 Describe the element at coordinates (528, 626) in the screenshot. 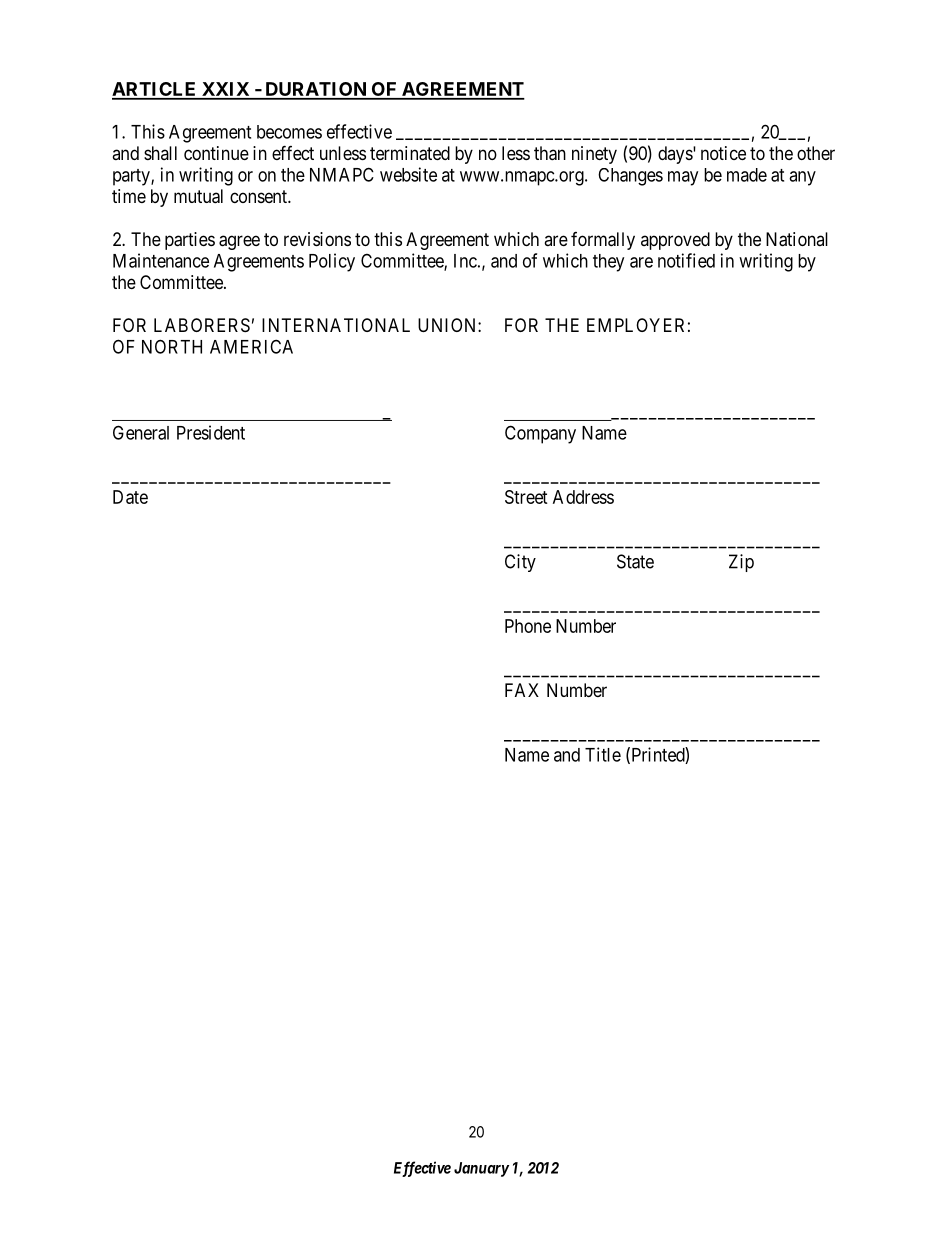

I see `Phone` at that location.
